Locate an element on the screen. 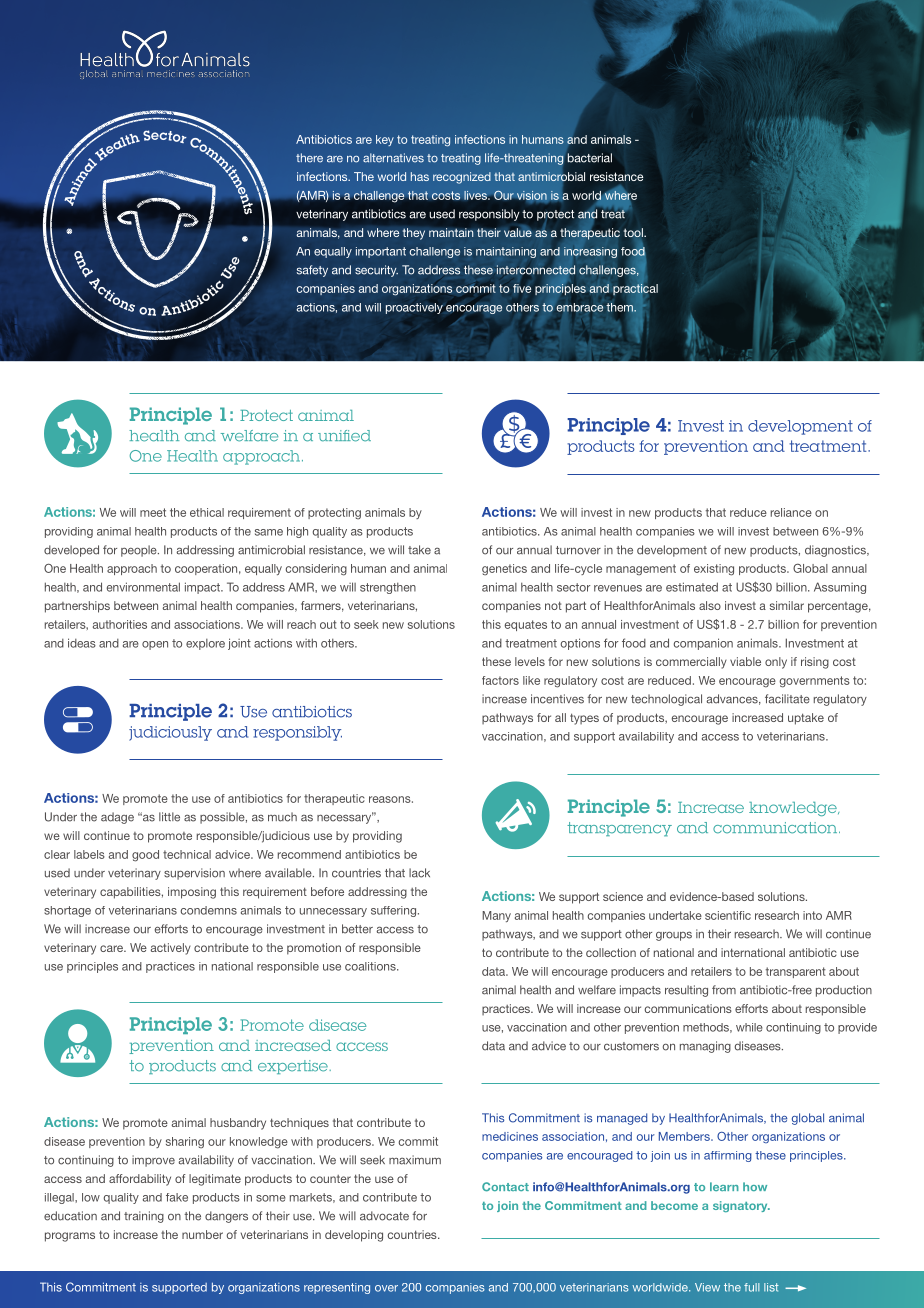  genetics is located at coordinates (504, 570).
